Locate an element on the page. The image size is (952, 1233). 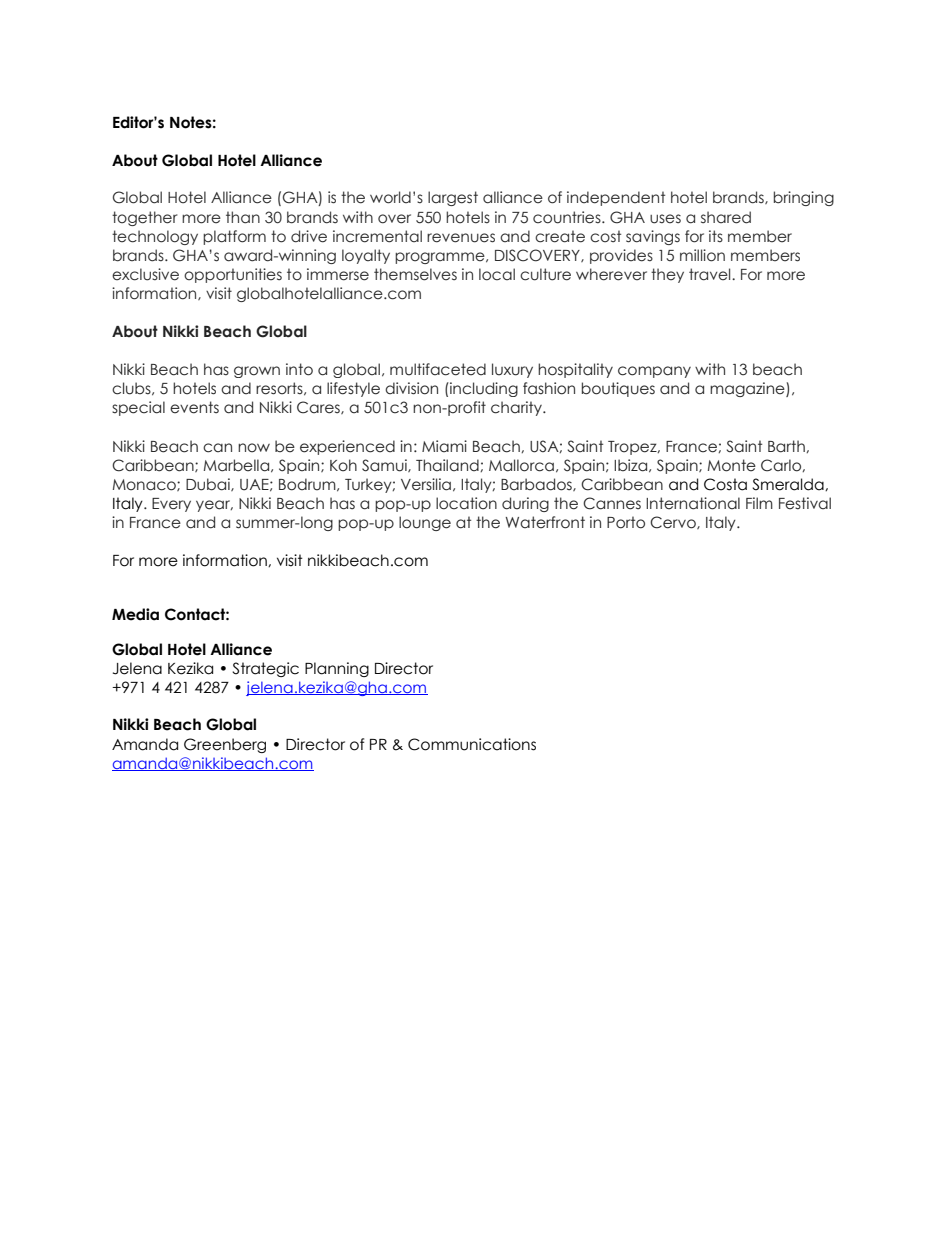
Monte is located at coordinates (732, 465).
